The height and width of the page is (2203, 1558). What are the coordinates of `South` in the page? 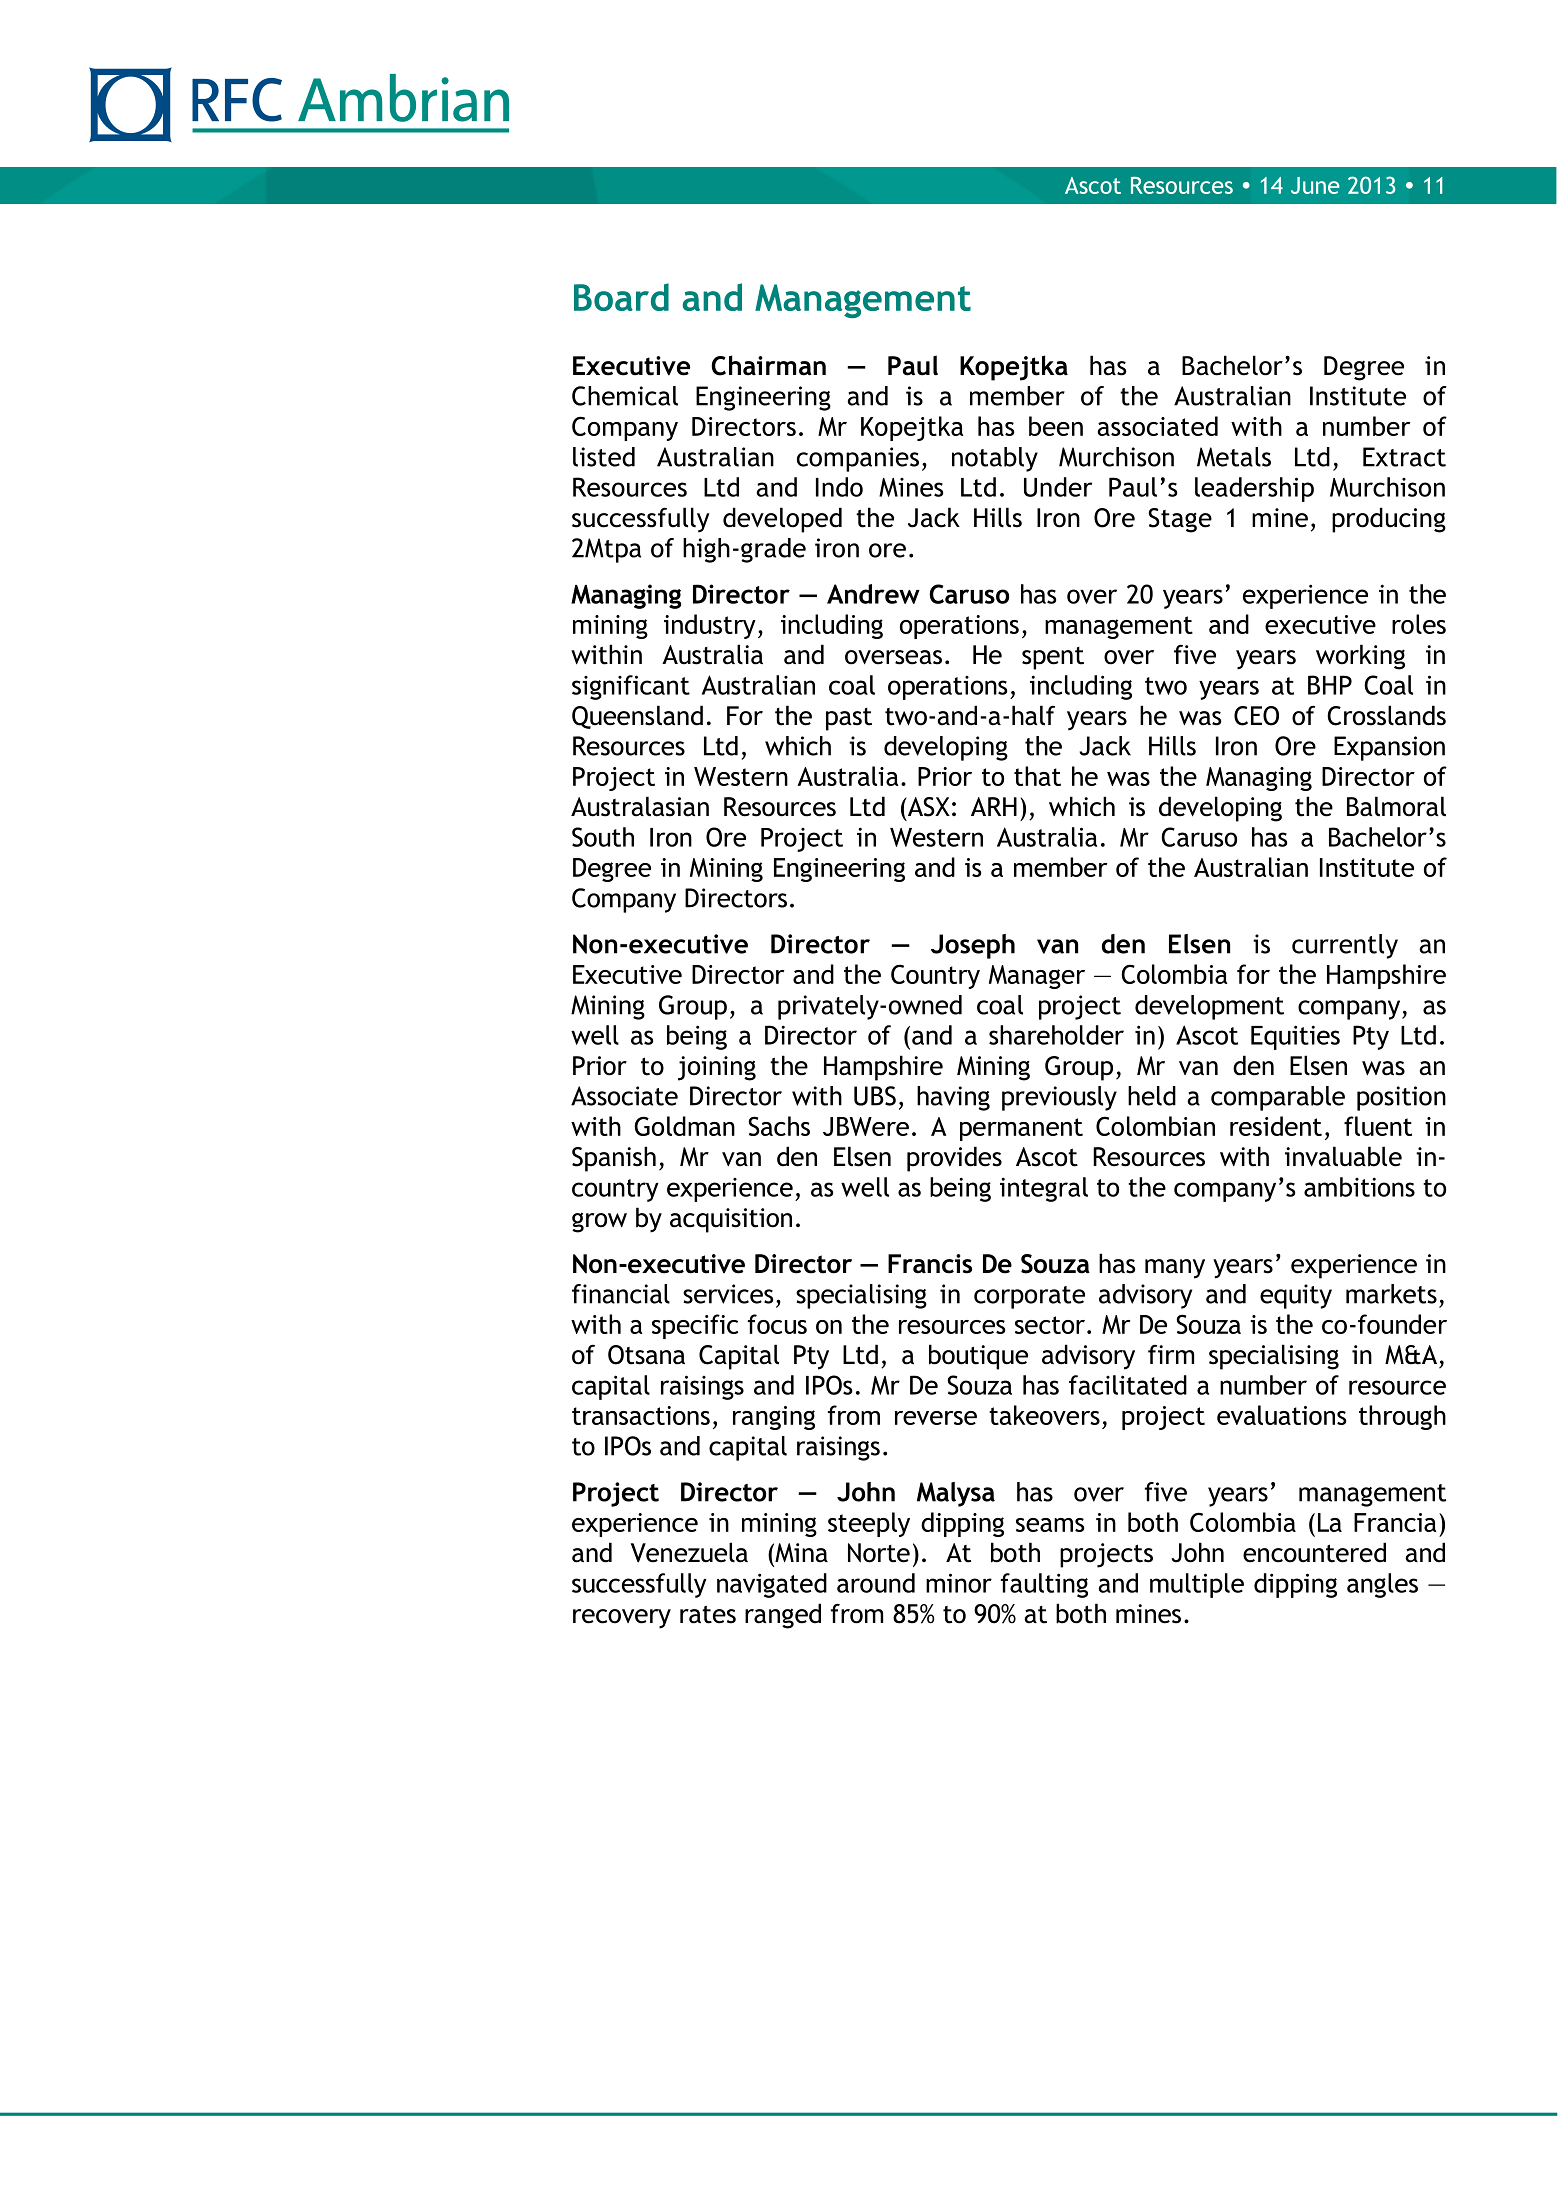 It's located at (603, 837).
